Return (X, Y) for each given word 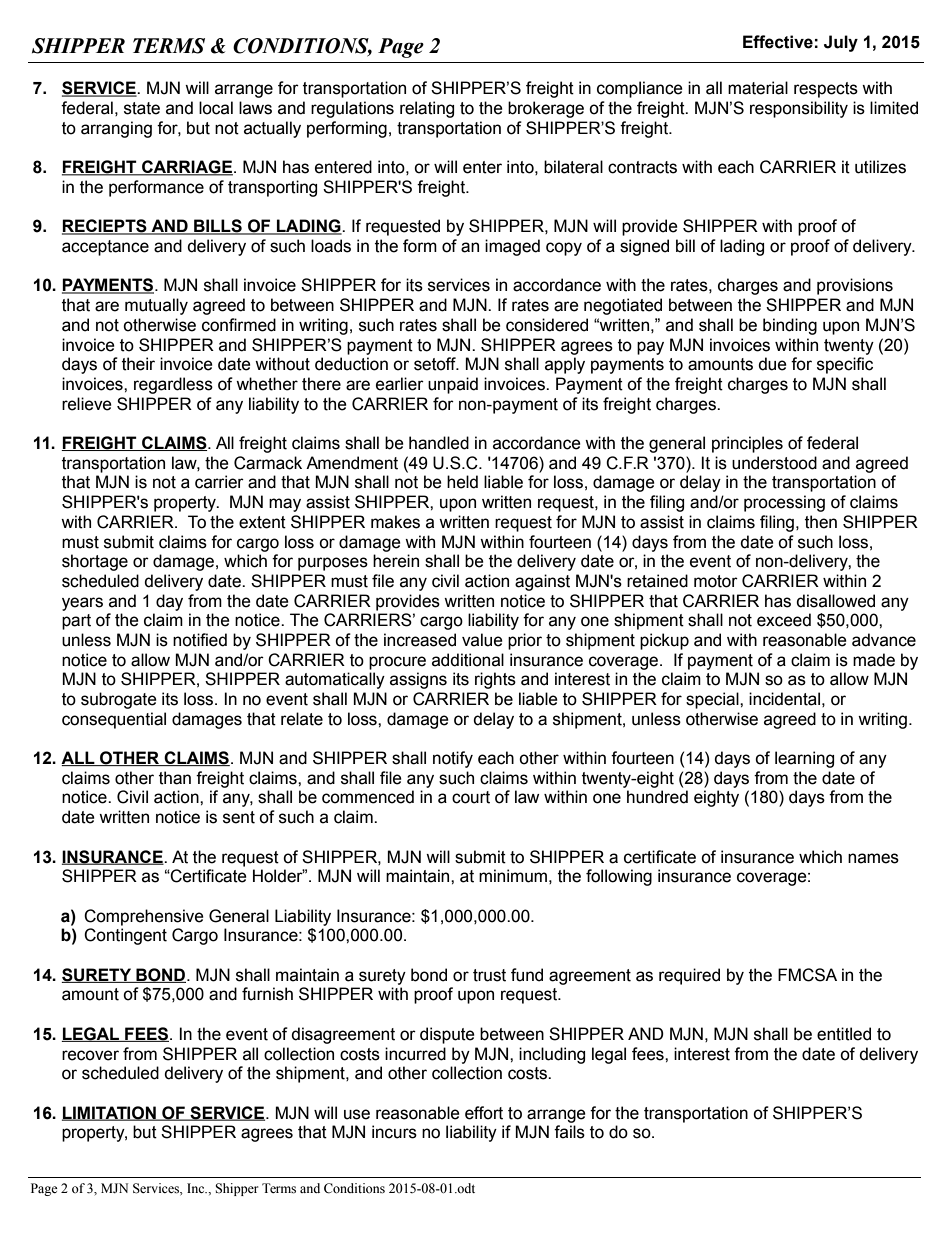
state (142, 108)
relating (427, 109)
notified (200, 640)
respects (826, 90)
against (542, 582)
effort (484, 1113)
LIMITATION (110, 1113)
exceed (784, 620)
